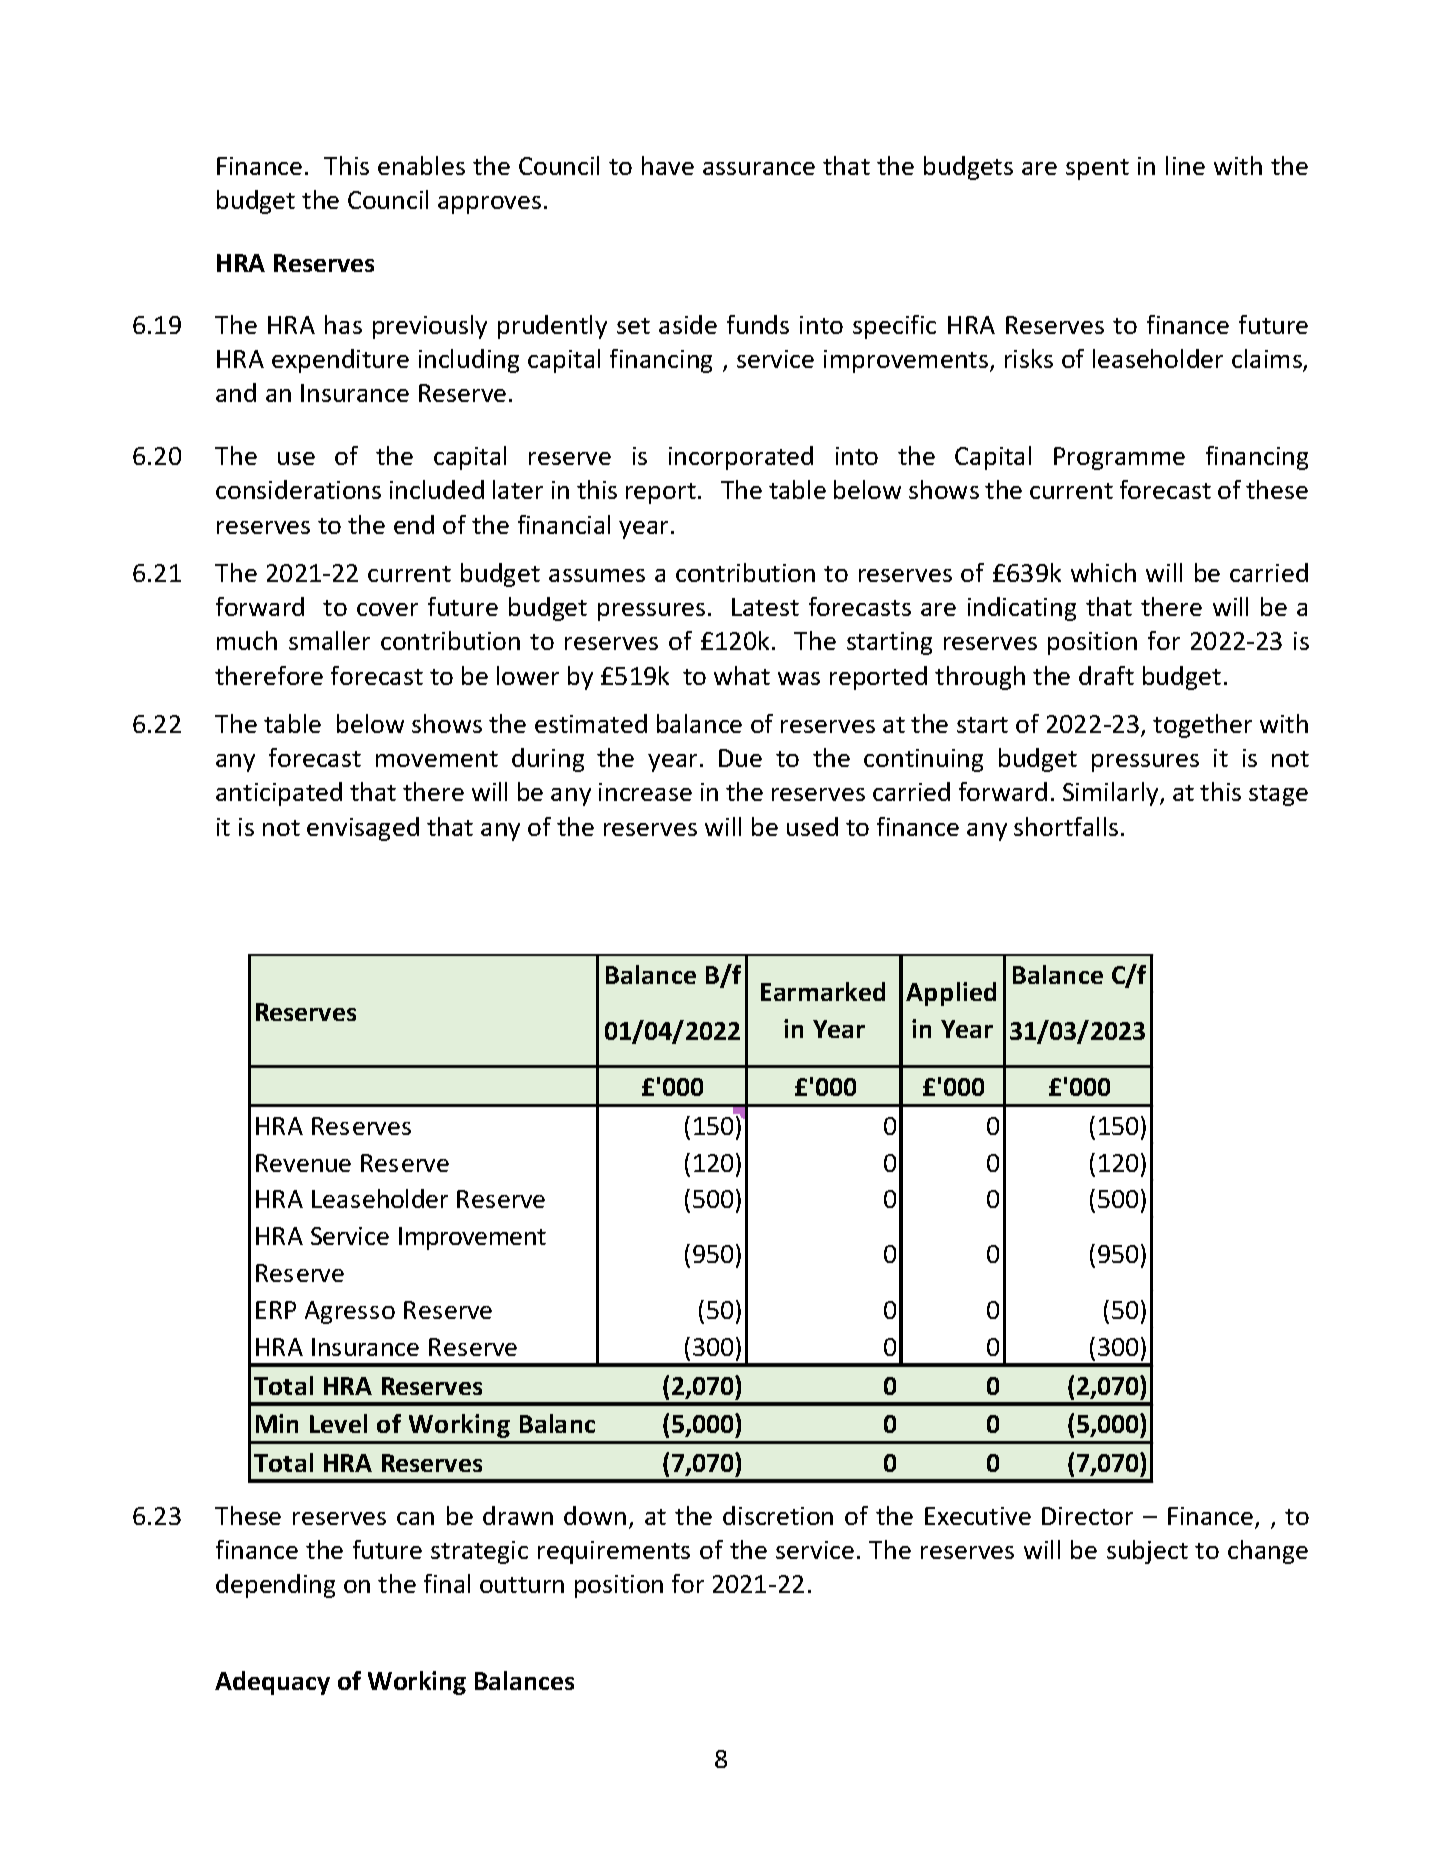 The width and height of the image is (1432, 1853). I want to click on Earmarked, so click(823, 991).
